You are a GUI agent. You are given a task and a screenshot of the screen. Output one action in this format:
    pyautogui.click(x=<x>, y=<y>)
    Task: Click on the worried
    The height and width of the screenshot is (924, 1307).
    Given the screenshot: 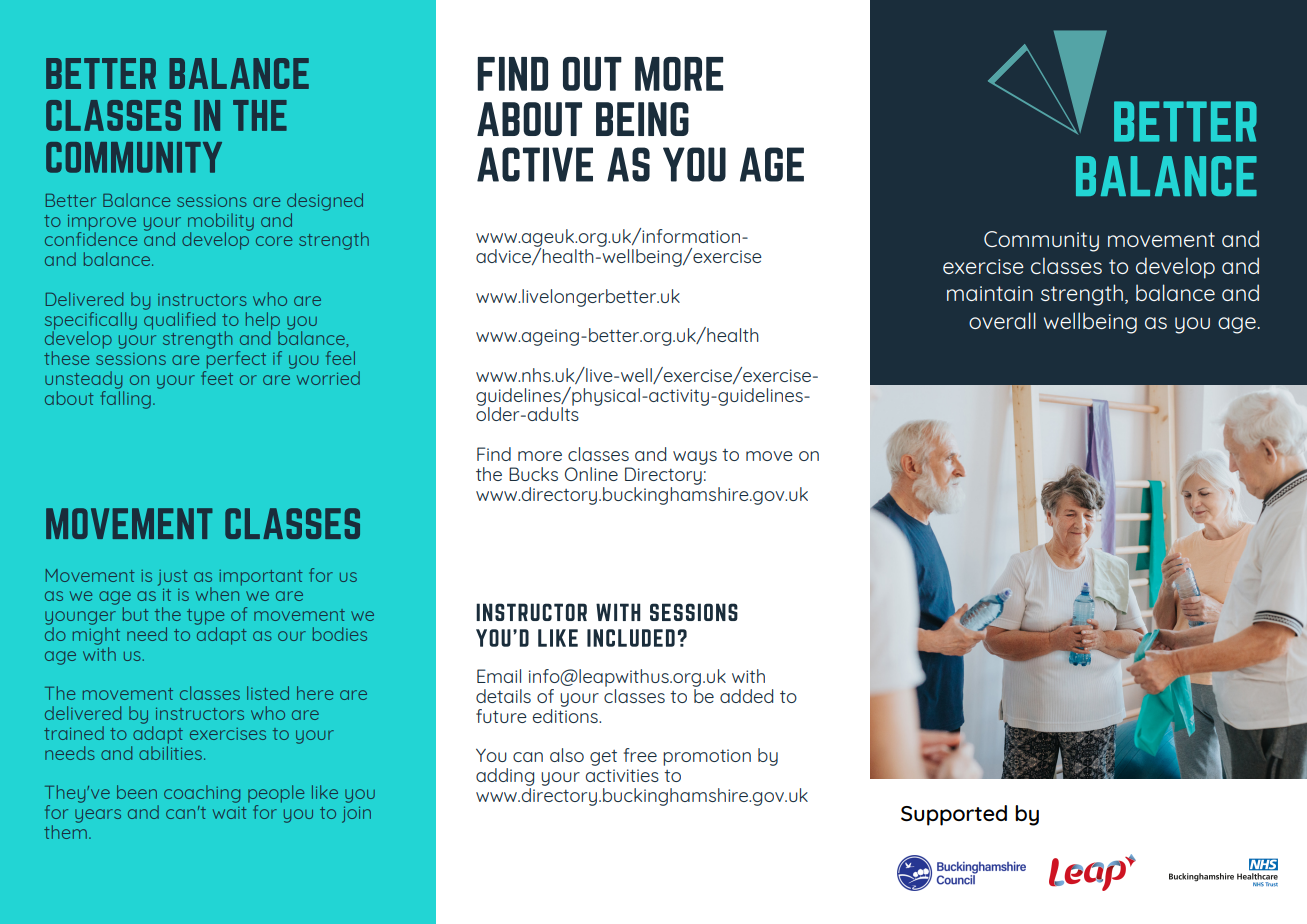 What is the action you would take?
    pyautogui.click(x=328, y=378)
